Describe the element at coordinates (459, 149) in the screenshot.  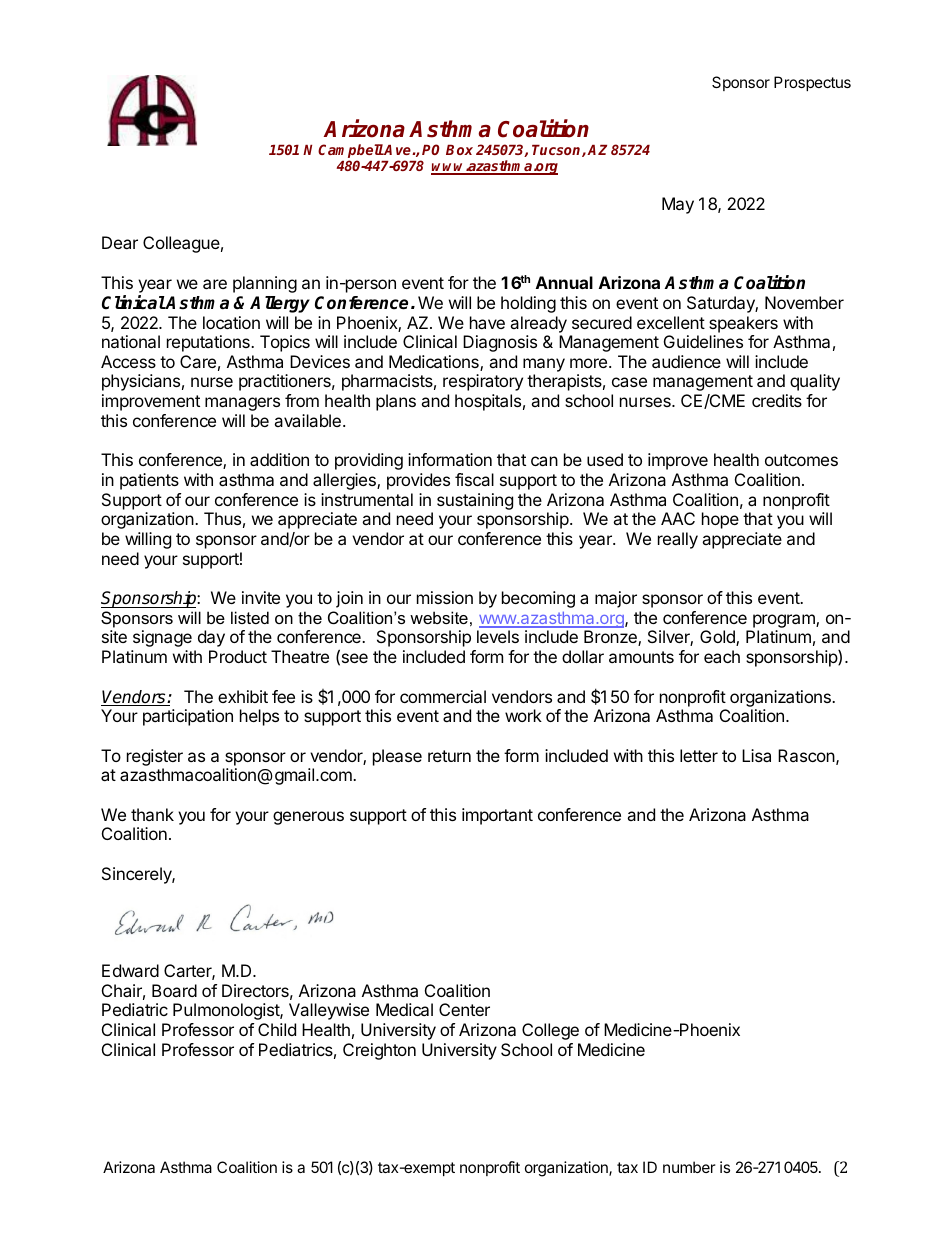
I see `Box` at that location.
